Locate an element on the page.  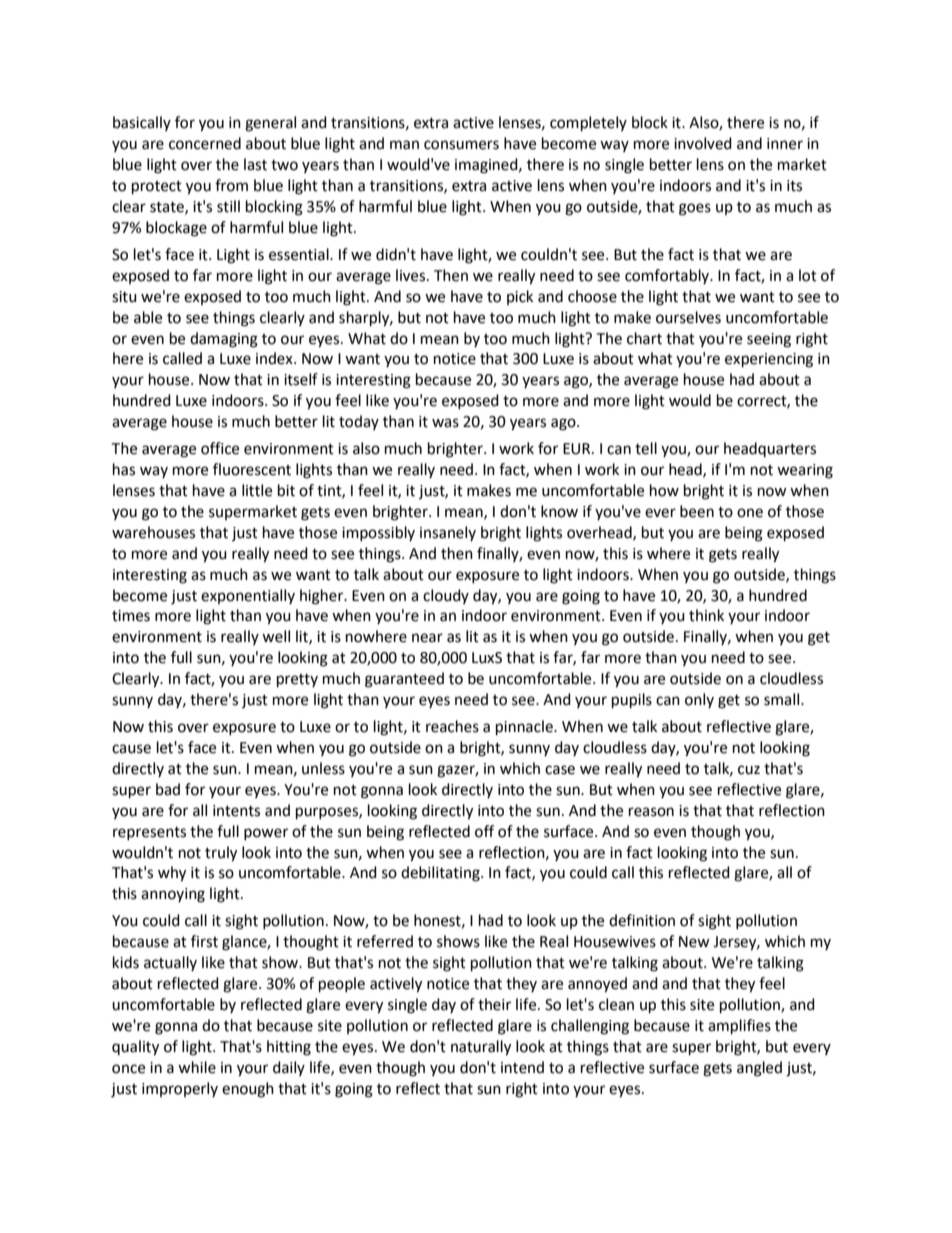
involved is located at coordinates (703, 143).
